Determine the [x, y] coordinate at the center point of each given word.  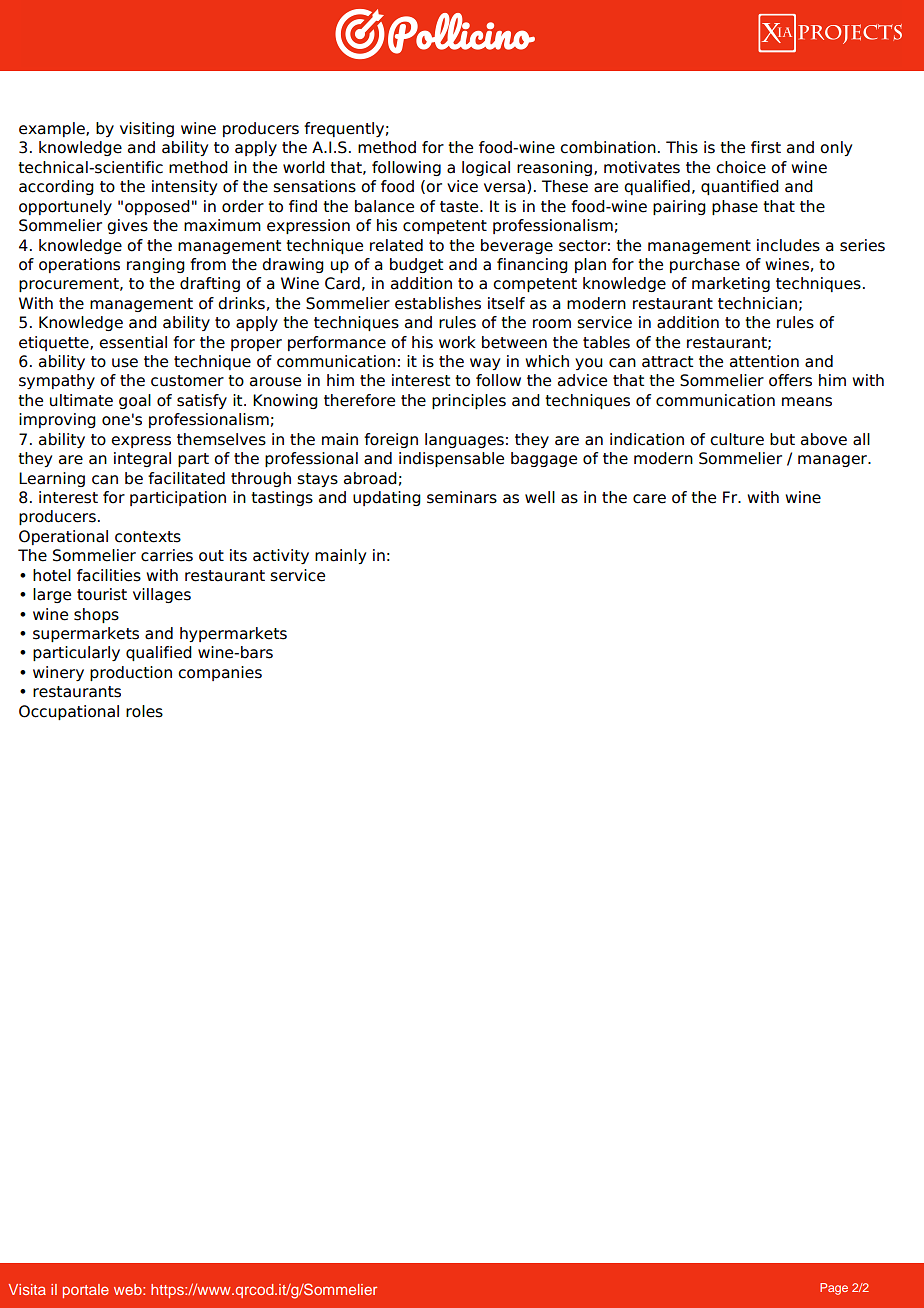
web [129, 1289]
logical [486, 168]
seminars [462, 497]
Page [834, 1289]
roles [144, 711]
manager [833, 461]
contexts [148, 537]
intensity [184, 187]
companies [220, 673]
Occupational [69, 712]
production [131, 673]
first [766, 147]
